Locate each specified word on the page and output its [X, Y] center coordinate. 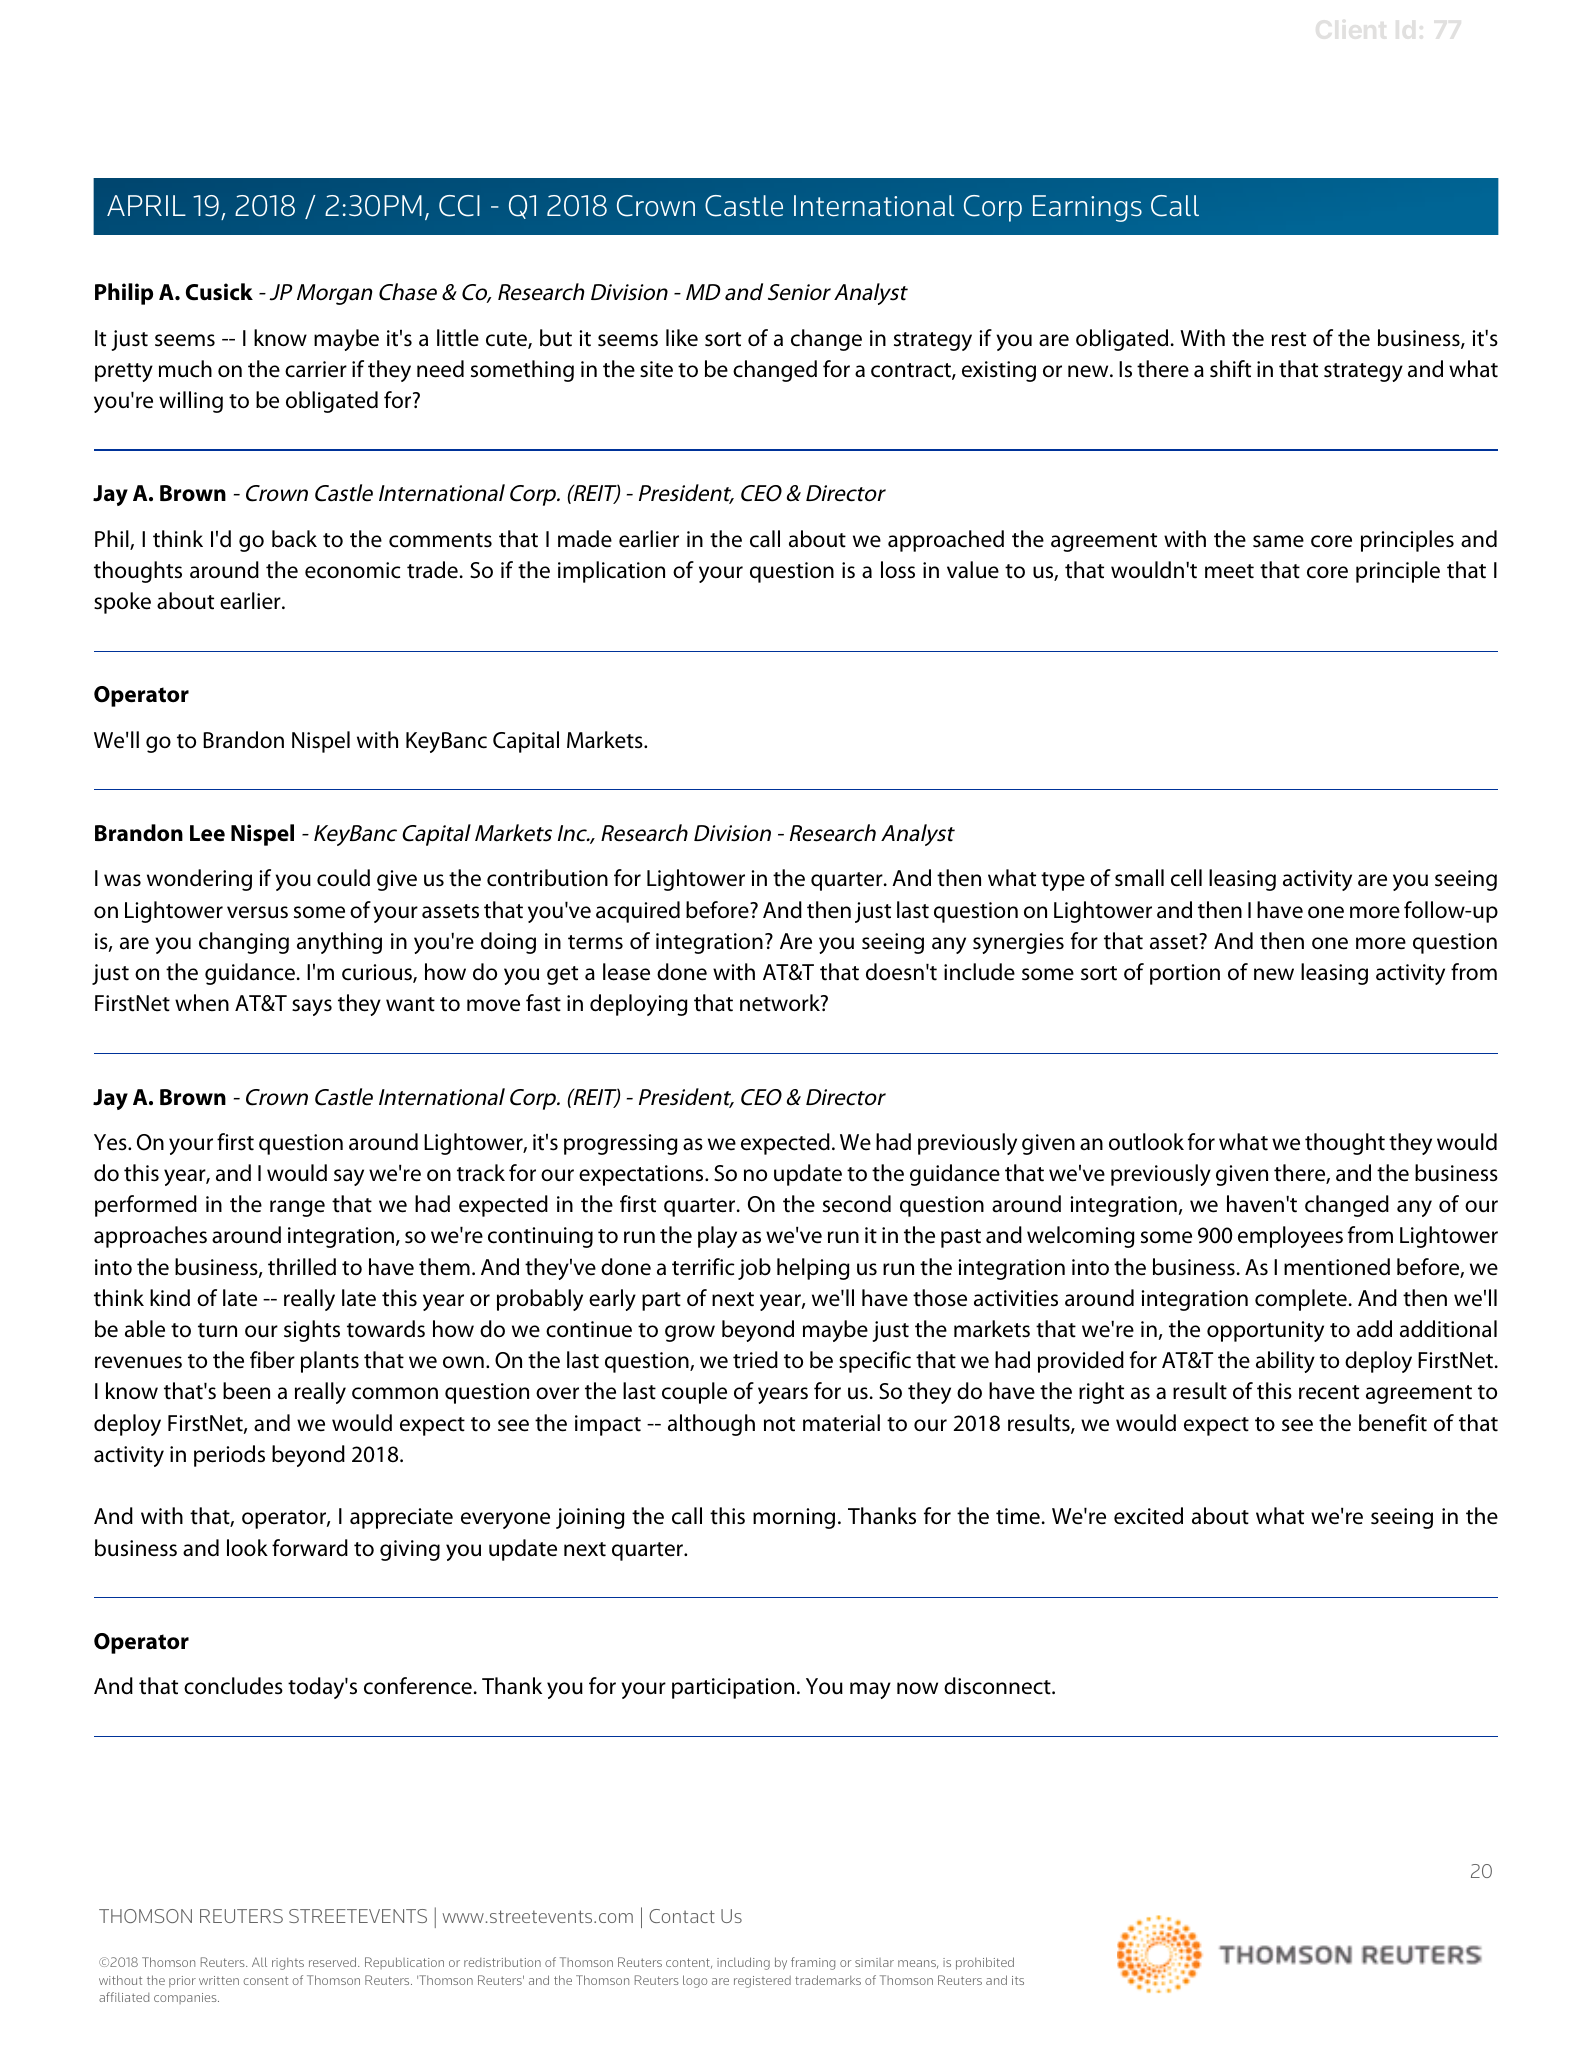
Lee [207, 833]
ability [1285, 1362]
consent [265, 1980]
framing [813, 1963]
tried [755, 1360]
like [682, 338]
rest [1289, 339]
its [1018, 1980]
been [246, 1391]
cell [1186, 878]
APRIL [146, 205]
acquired [638, 912]
